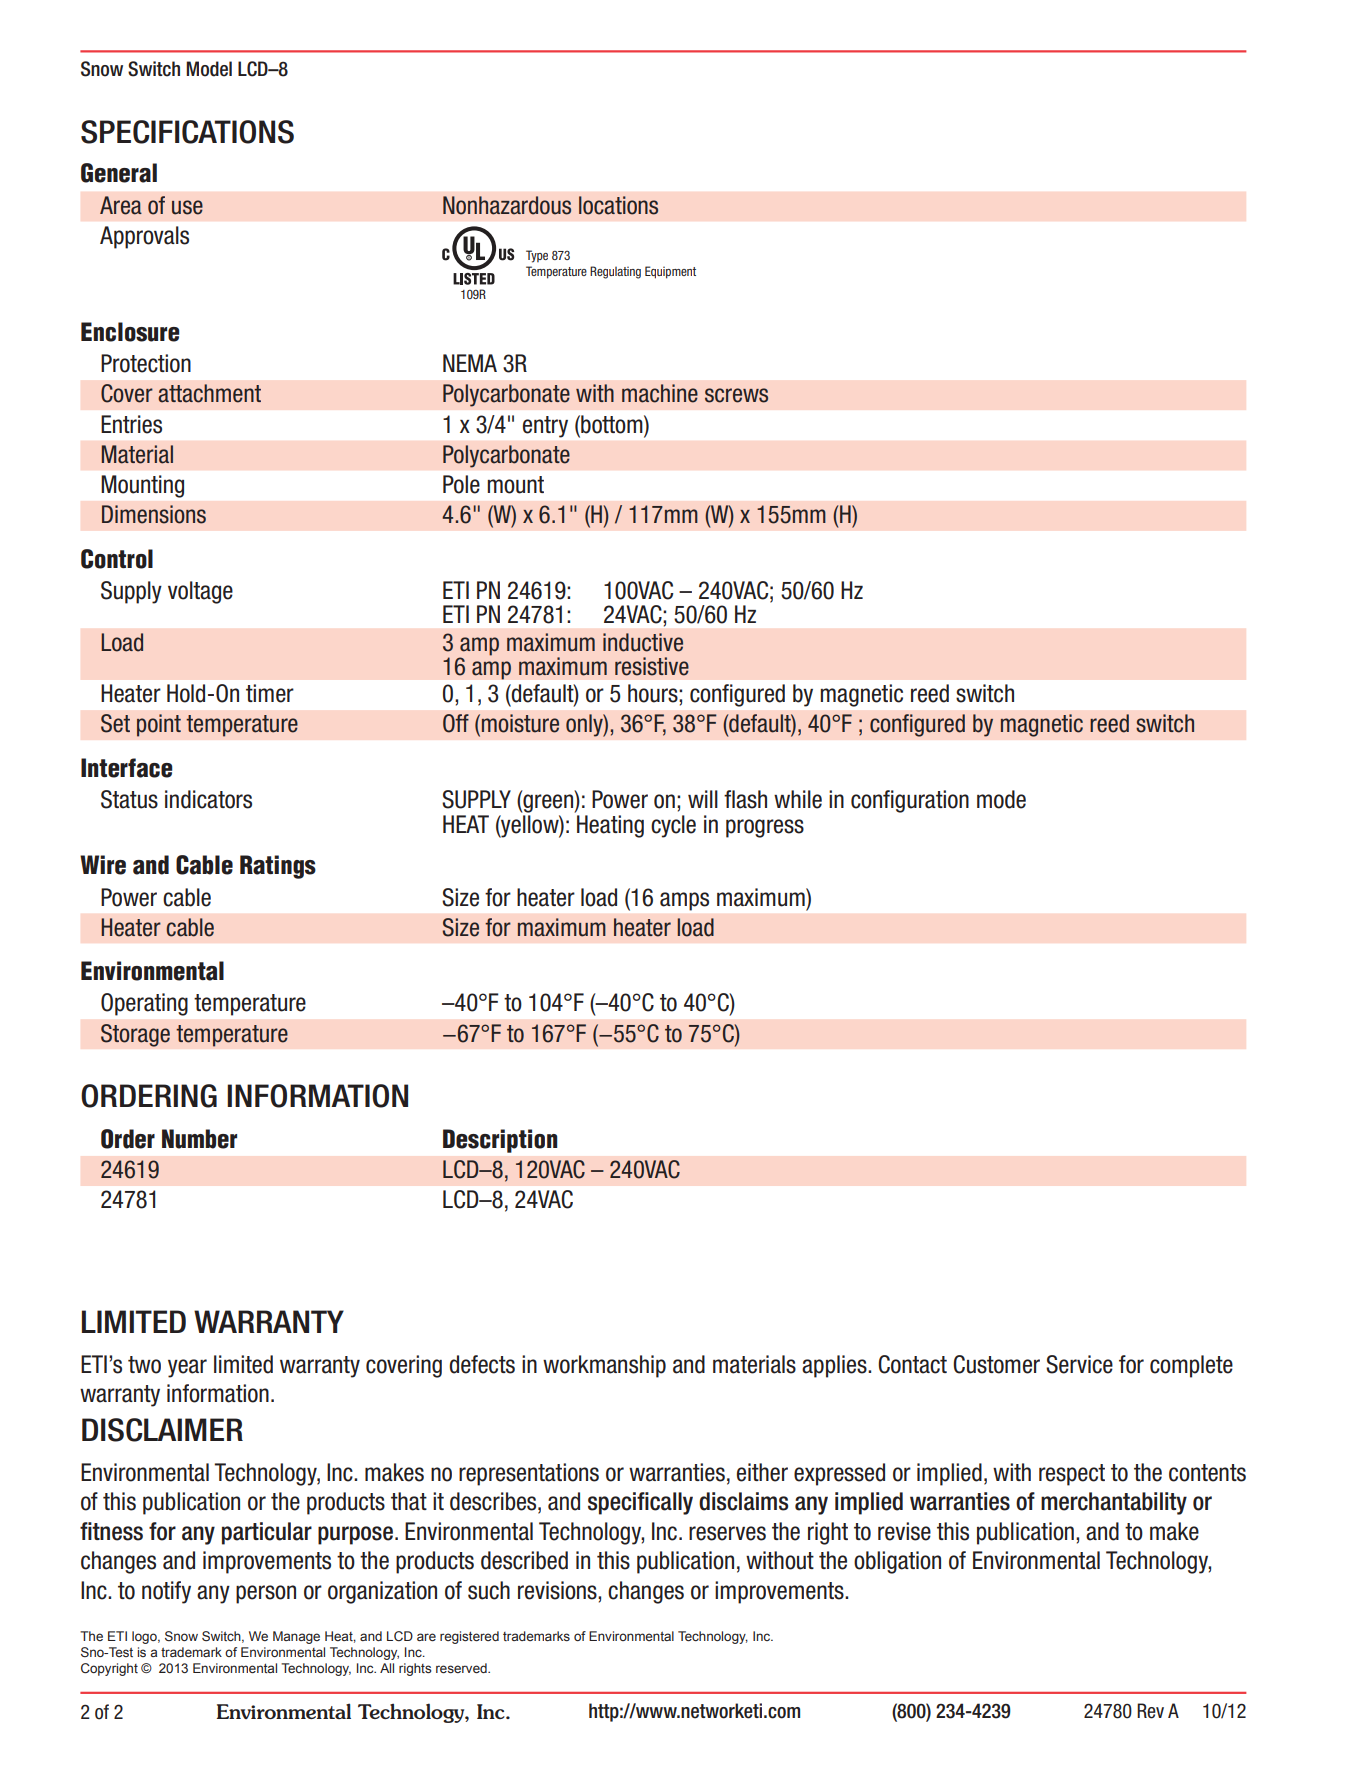 This screenshot has height=1769, width=1367. What do you see at coordinates (270, 693) in the screenshot?
I see `timer` at bounding box center [270, 693].
